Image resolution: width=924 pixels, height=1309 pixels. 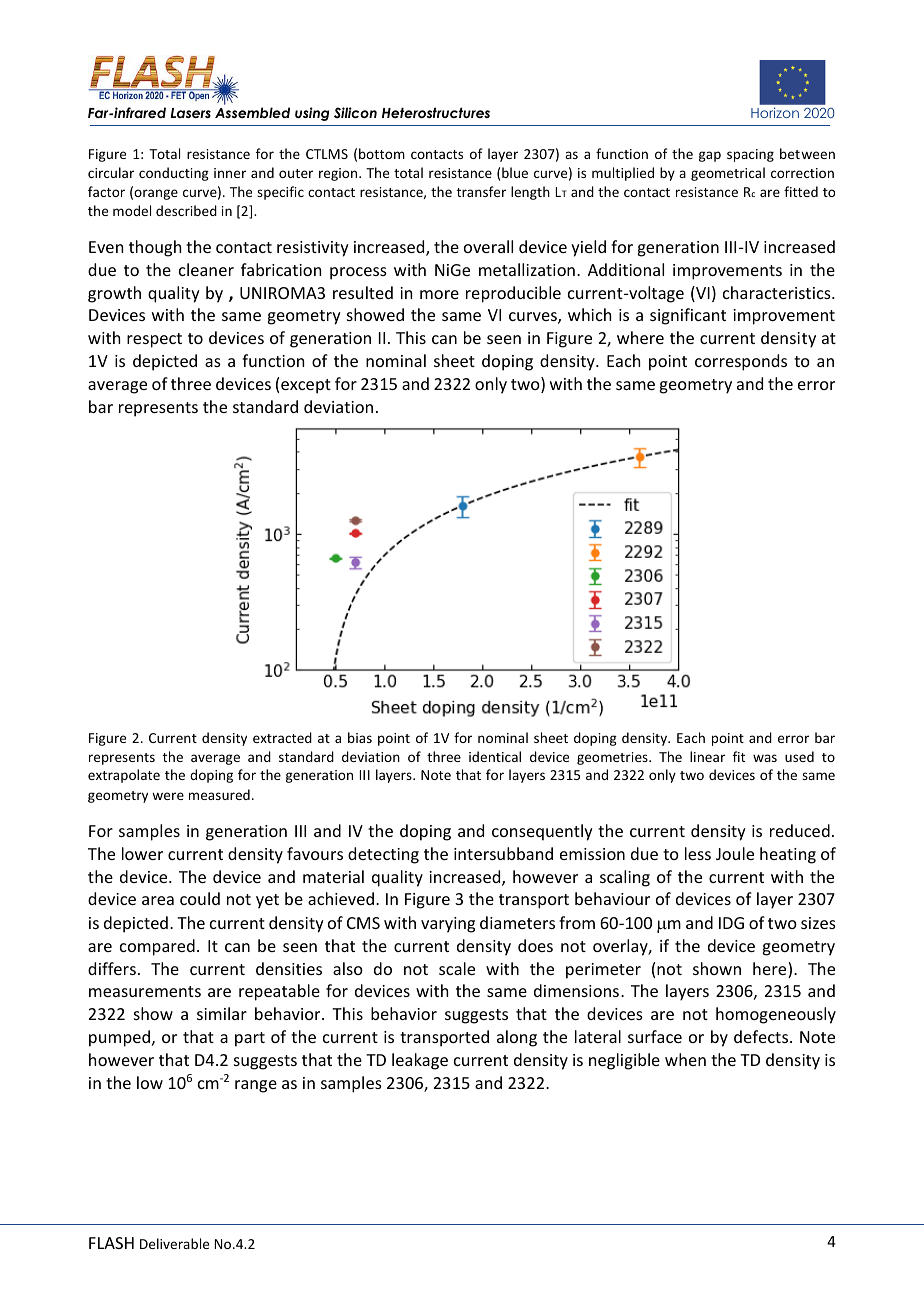 What do you see at coordinates (439, 294) in the document?
I see `more` at bounding box center [439, 294].
